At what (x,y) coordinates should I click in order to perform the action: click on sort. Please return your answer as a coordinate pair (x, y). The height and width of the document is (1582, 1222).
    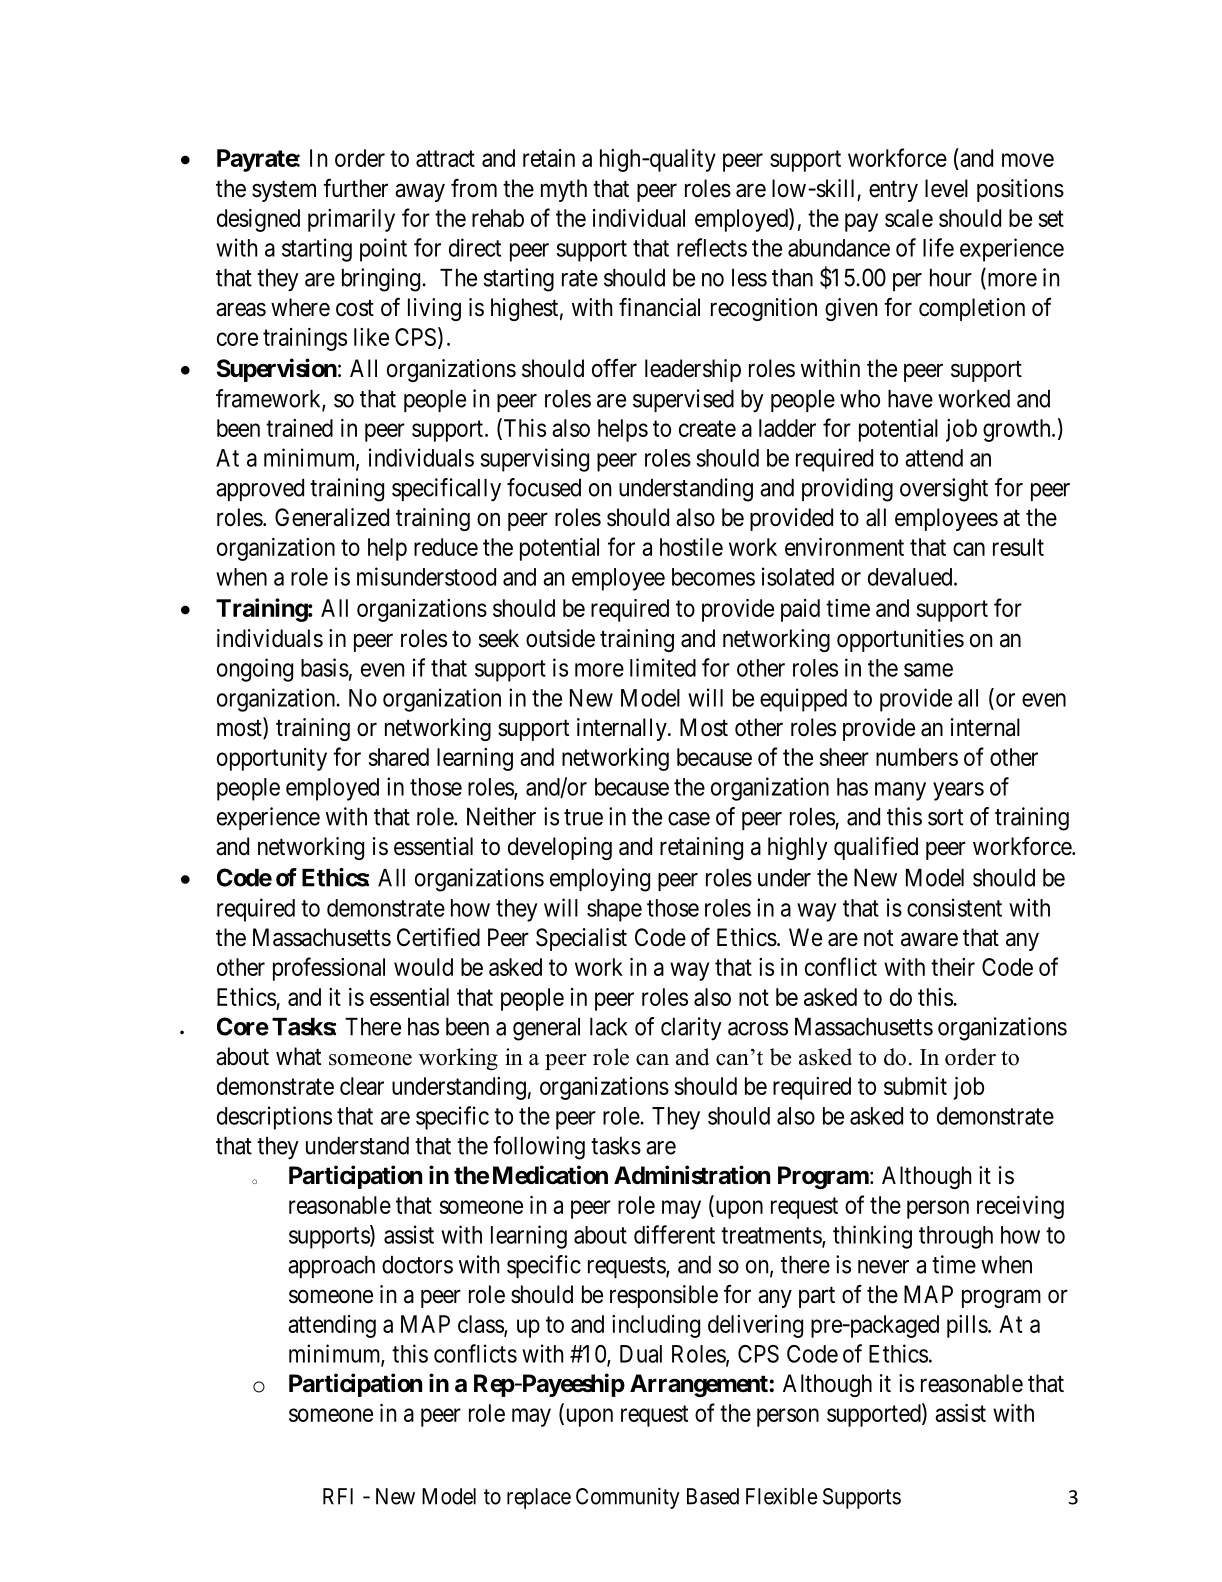
    Looking at the image, I should click on (945, 817).
